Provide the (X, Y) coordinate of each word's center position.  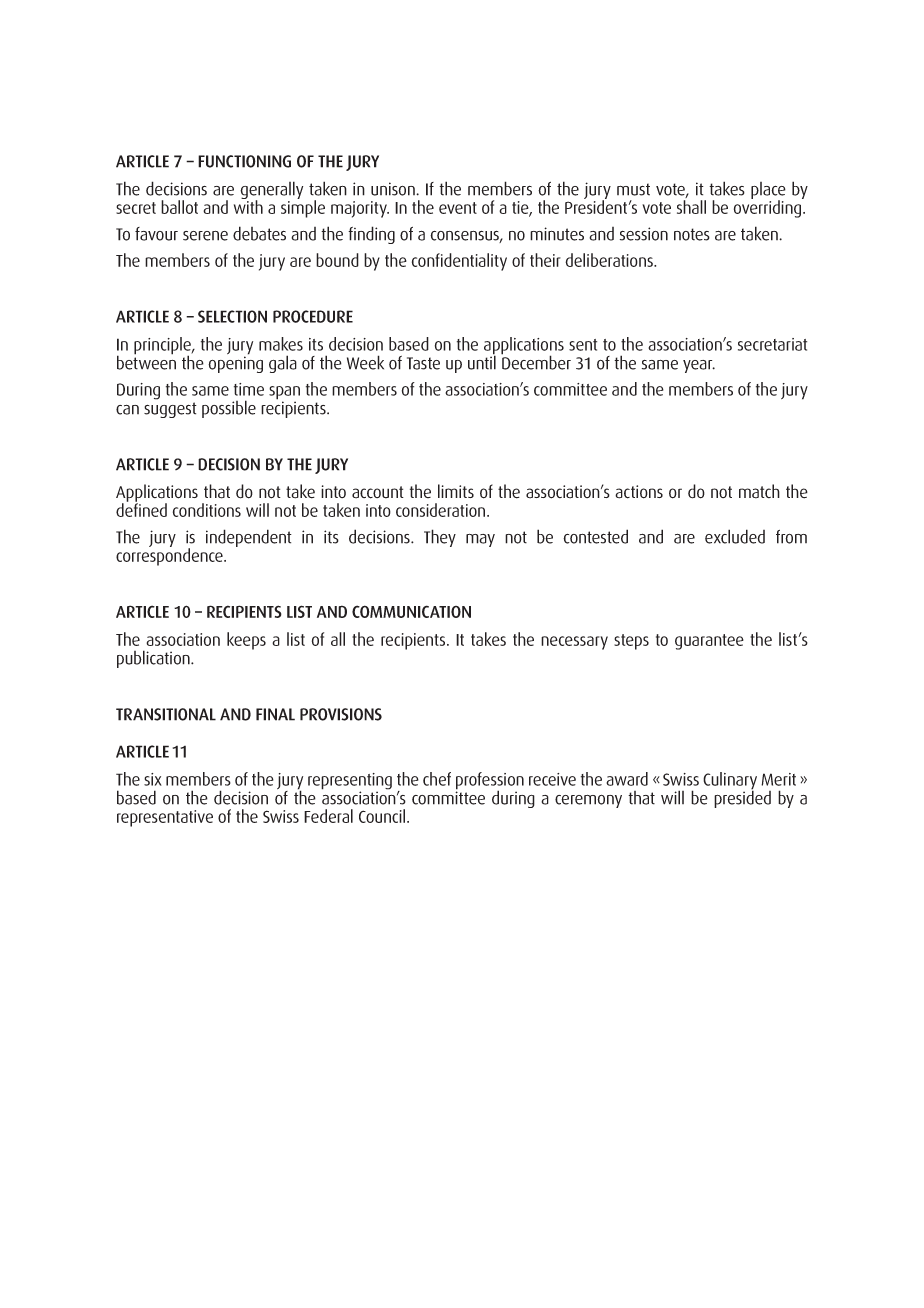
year (699, 366)
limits (456, 491)
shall (691, 207)
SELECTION (232, 316)
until (482, 361)
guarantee (709, 642)
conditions (207, 510)
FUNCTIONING (244, 161)
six (153, 779)
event (458, 208)
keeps (246, 641)
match (759, 491)
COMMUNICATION (411, 611)
